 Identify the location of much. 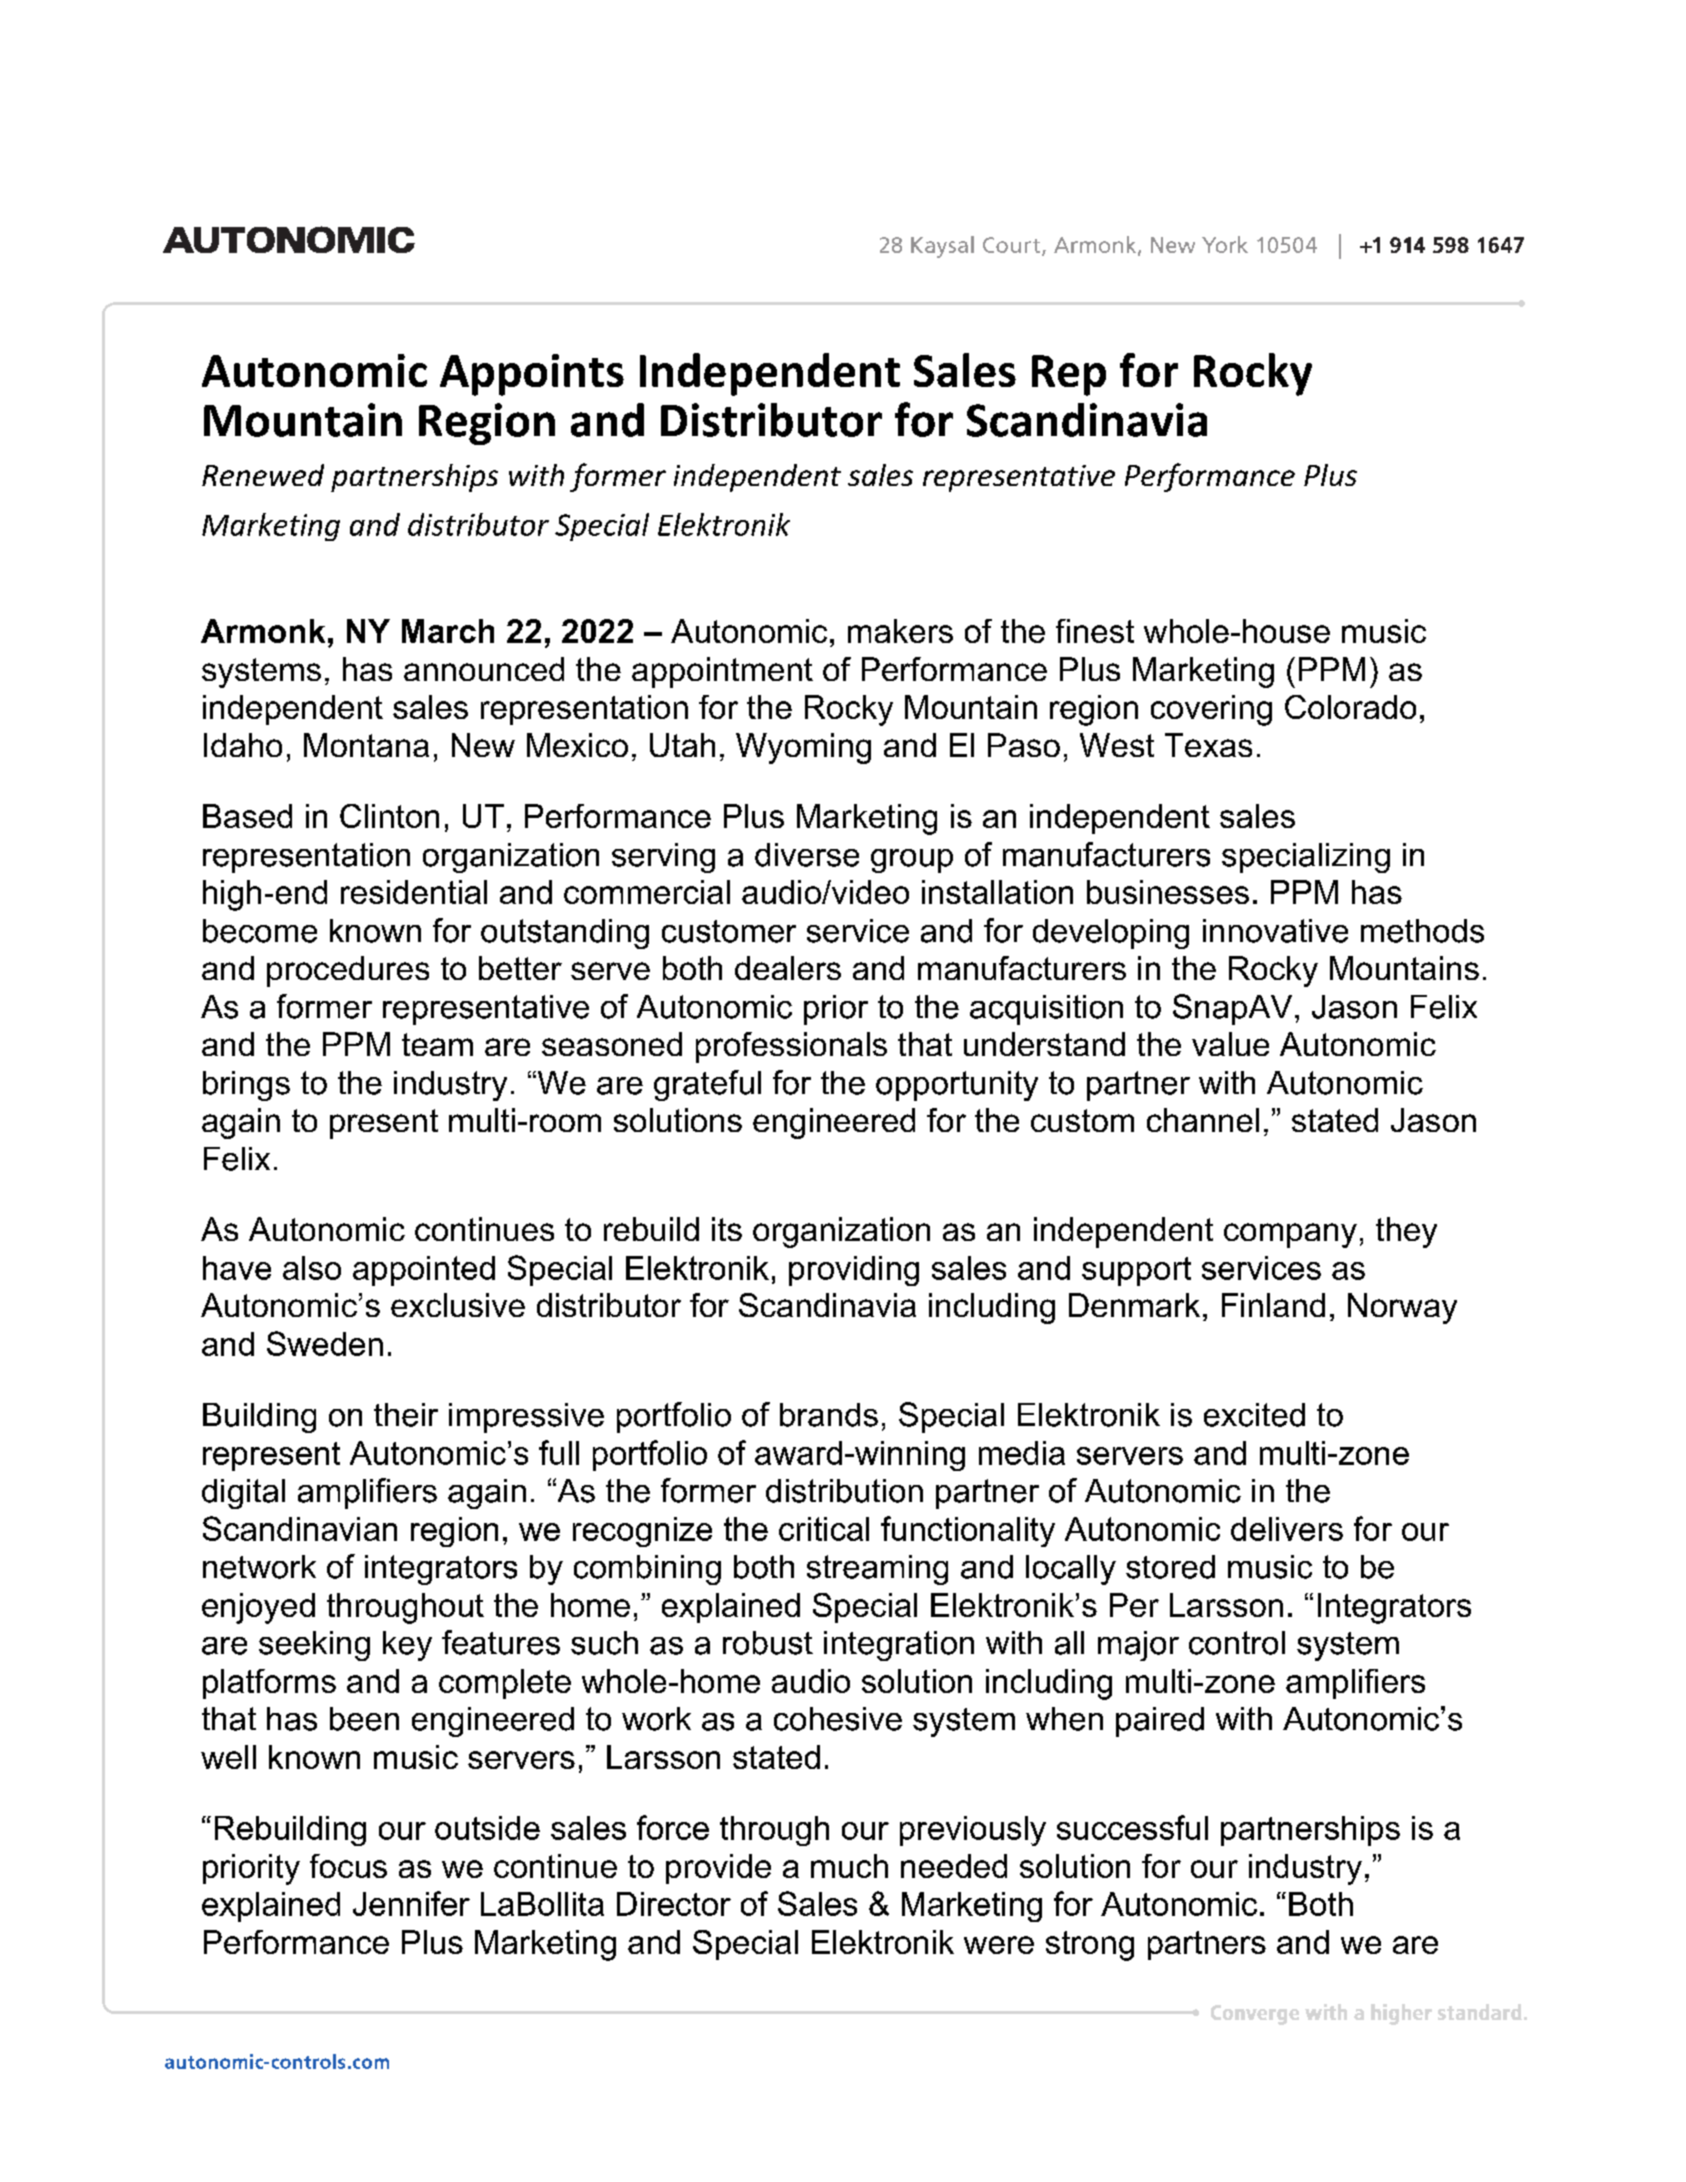
(849, 1866).
